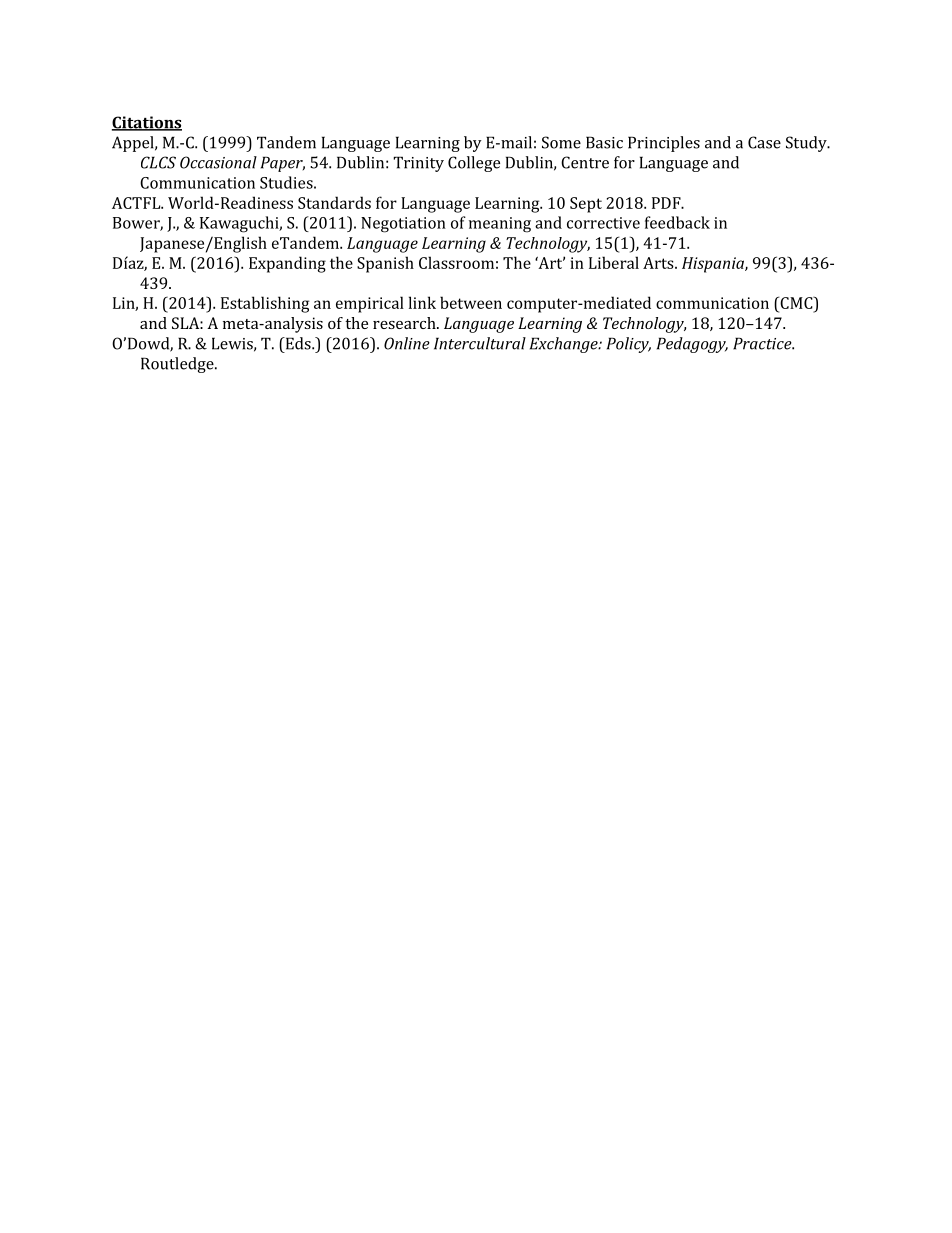 The height and width of the screenshot is (1233, 952). I want to click on Arts, so click(659, 263).
